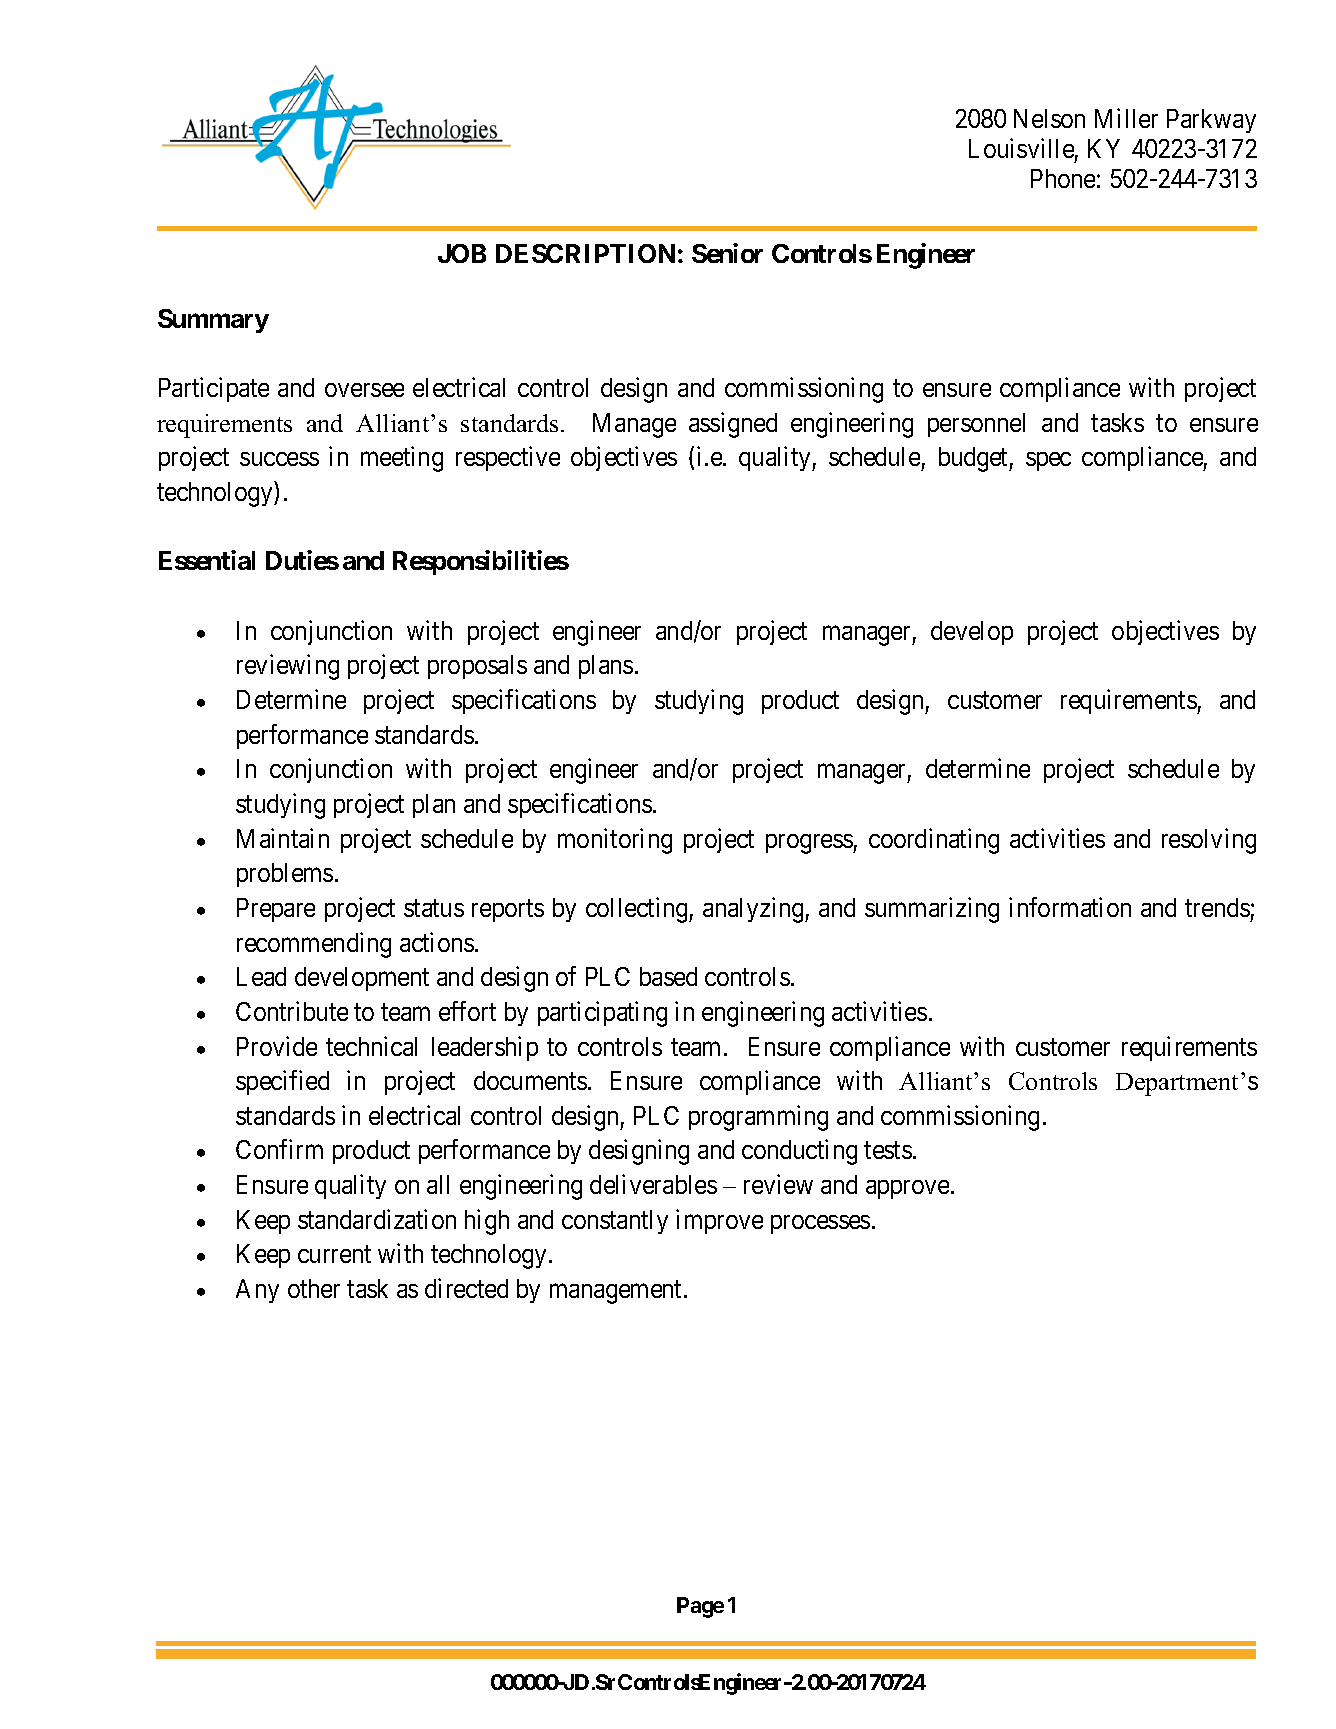 This document has height=1729, width=1336. Describe the element at coordinates (907, 1189) in the document. I see `approve` at that location.
